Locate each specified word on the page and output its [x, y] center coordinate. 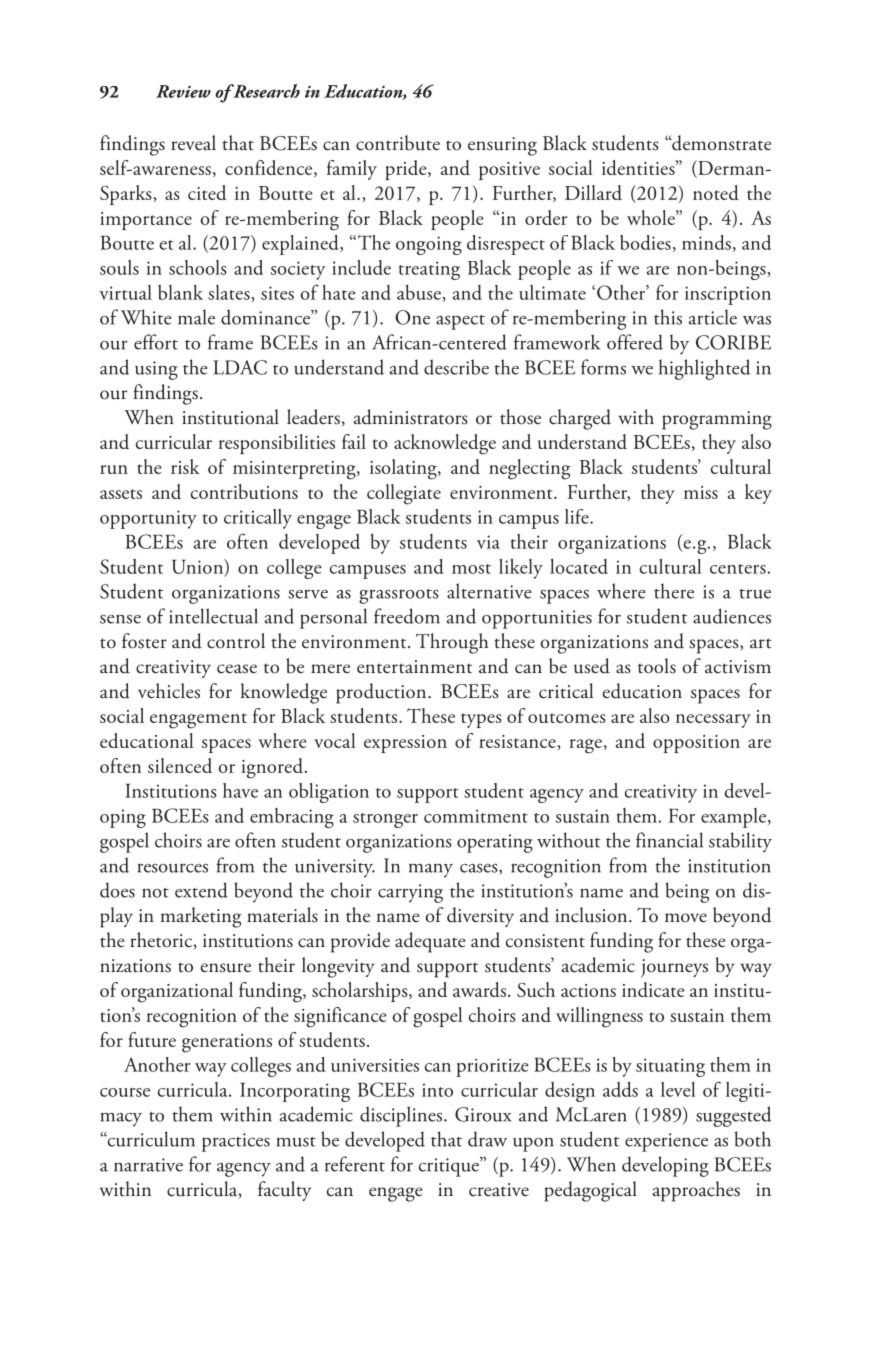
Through [452, 643]
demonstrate [720, 143]
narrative [148, 1165]
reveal [193, 143]
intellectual [213, 616]
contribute [398, 143]
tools [657, 666]
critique [450, 1167]
